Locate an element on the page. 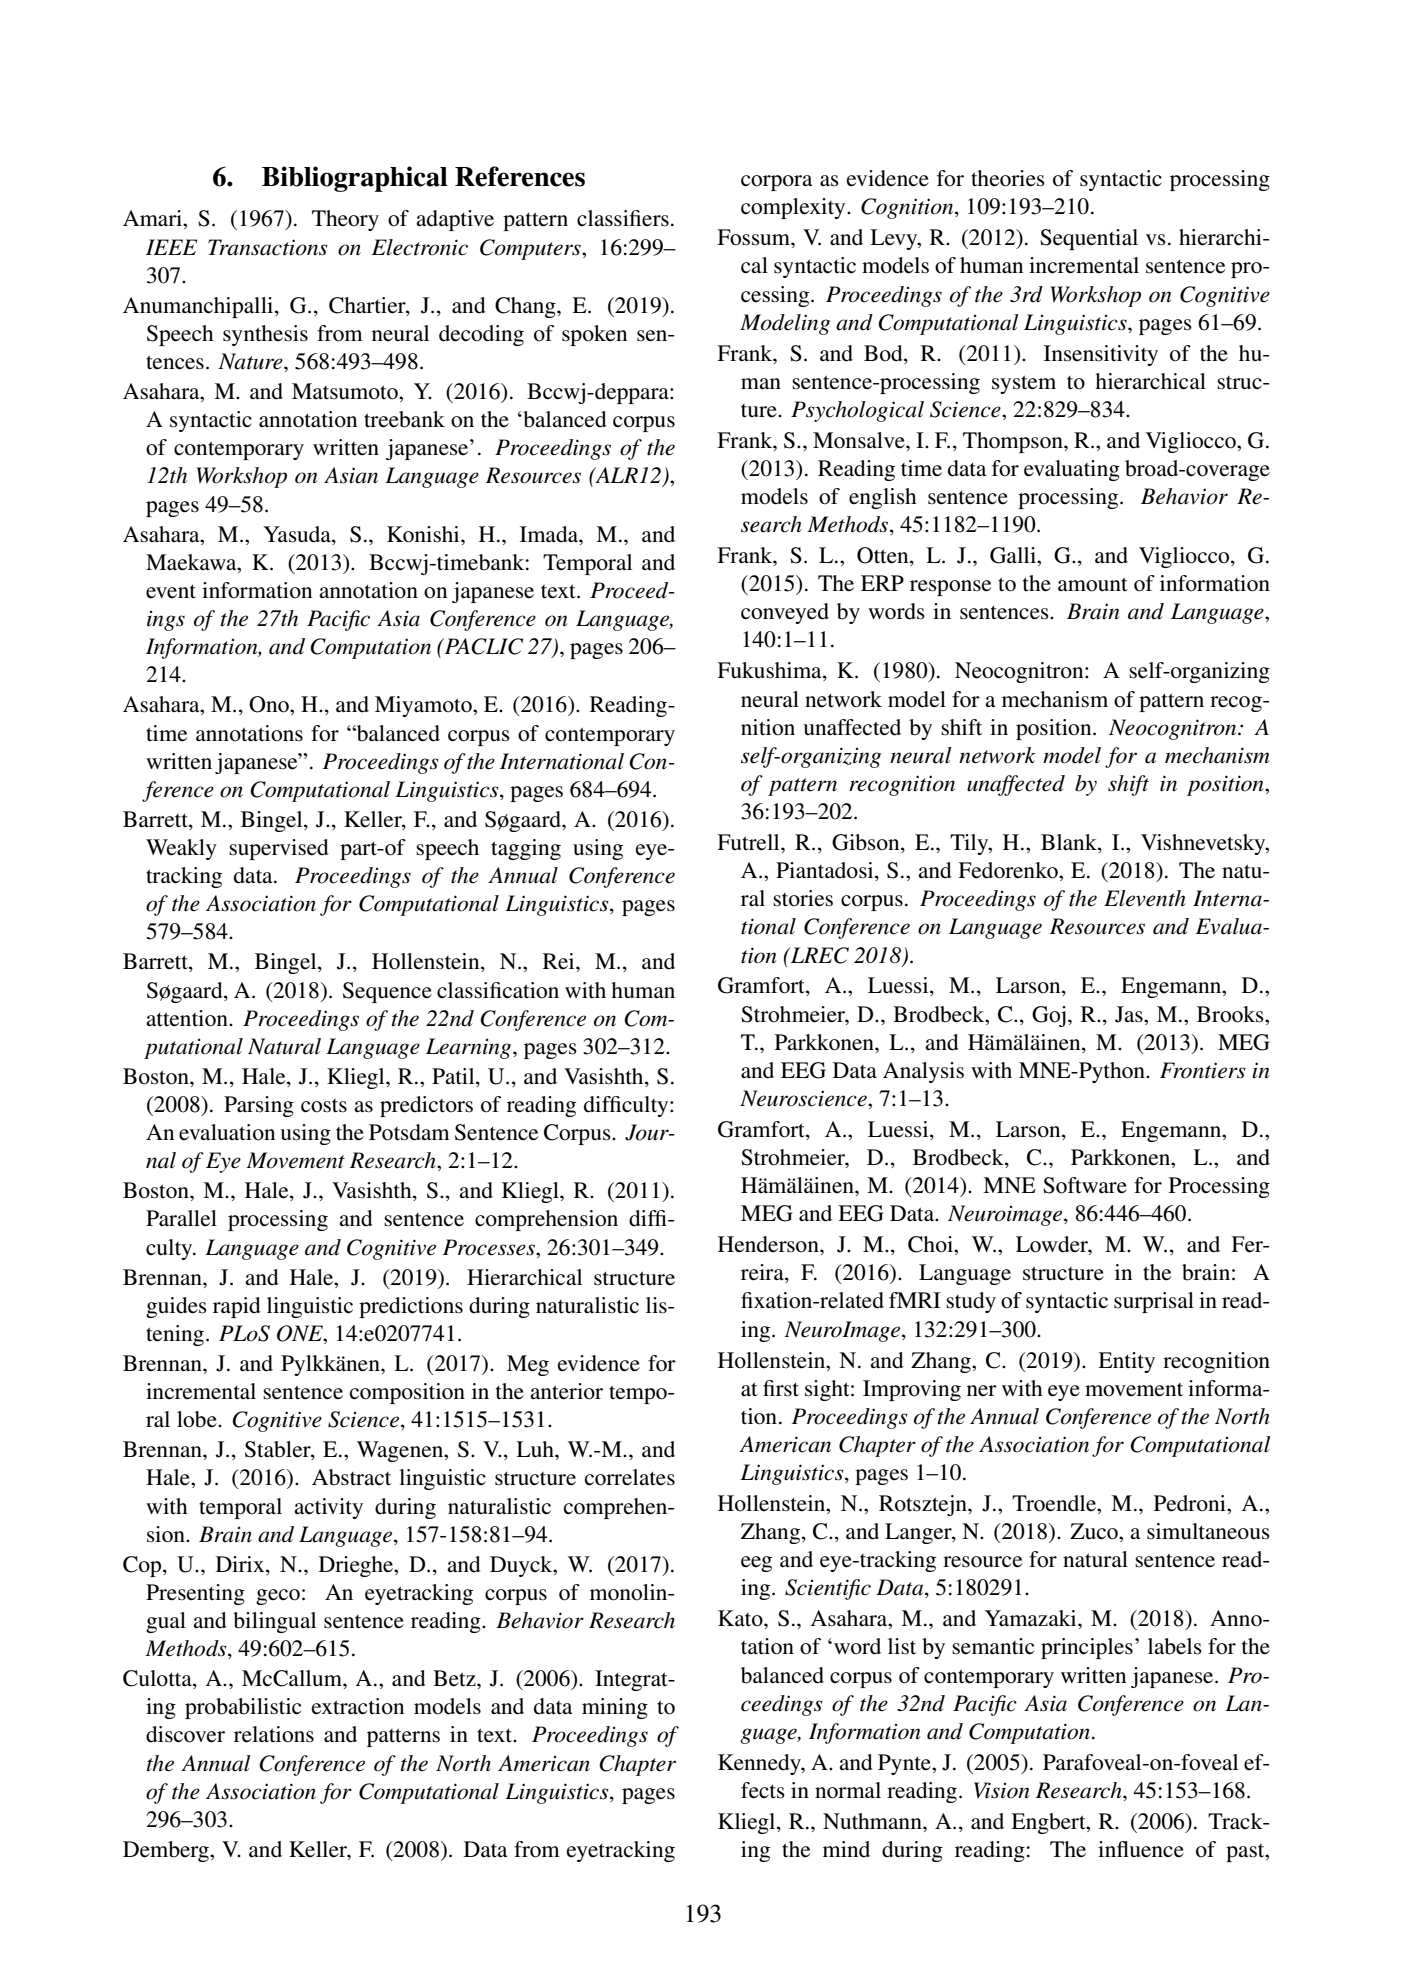 The image size is (1401, 1981). supervised is located at coordinates (279, 849).
